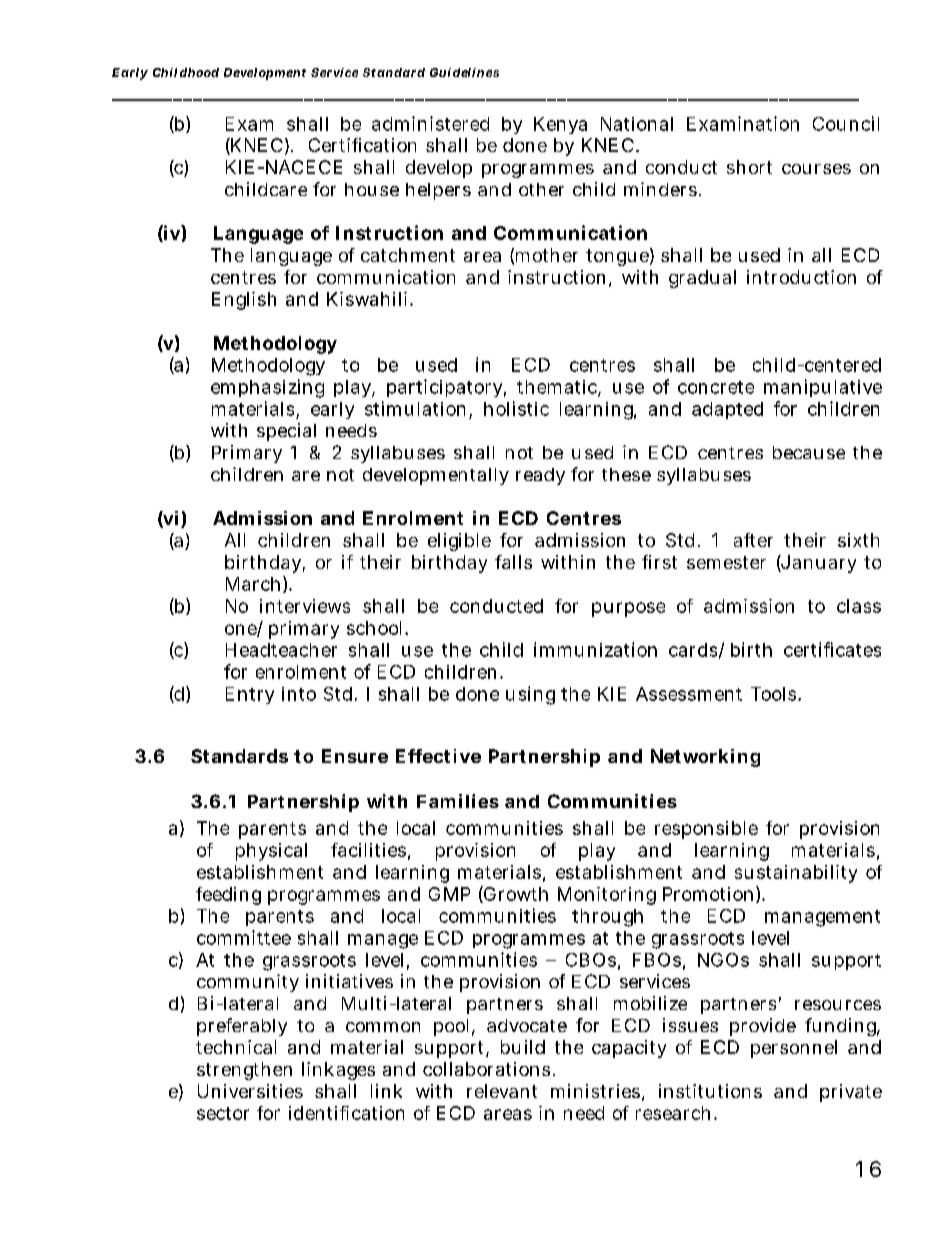 Image resolution: width=952 pixels, height=1233 pixels. I want to click on Tools, so click(773, 694).
